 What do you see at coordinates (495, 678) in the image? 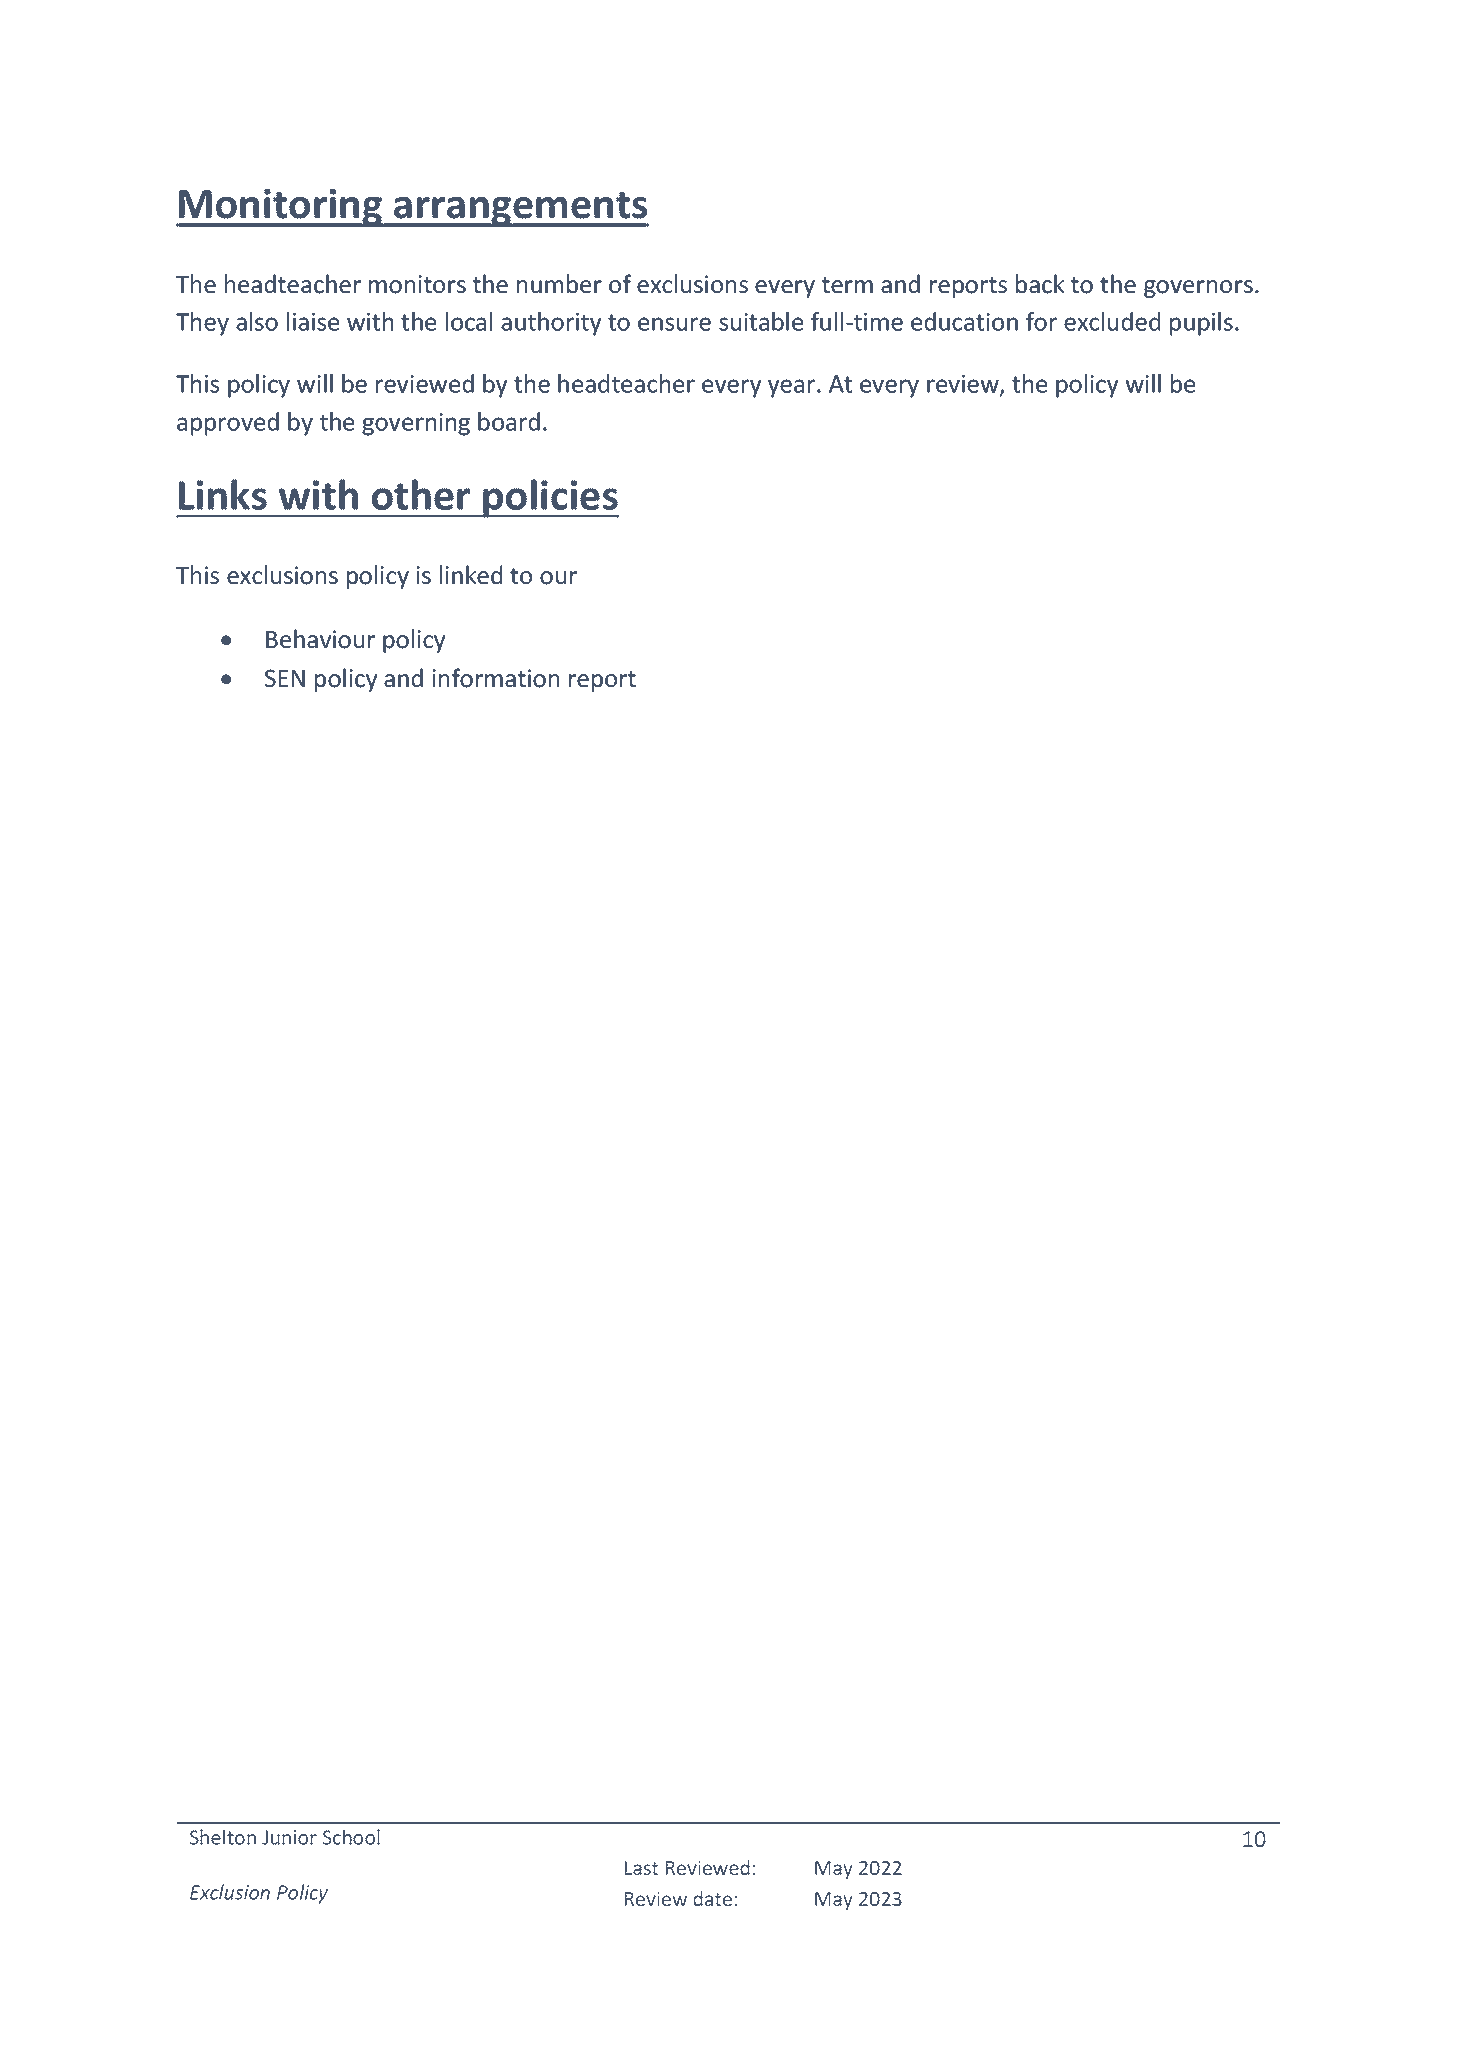
I see `information` at bounding box center [495, 678].
